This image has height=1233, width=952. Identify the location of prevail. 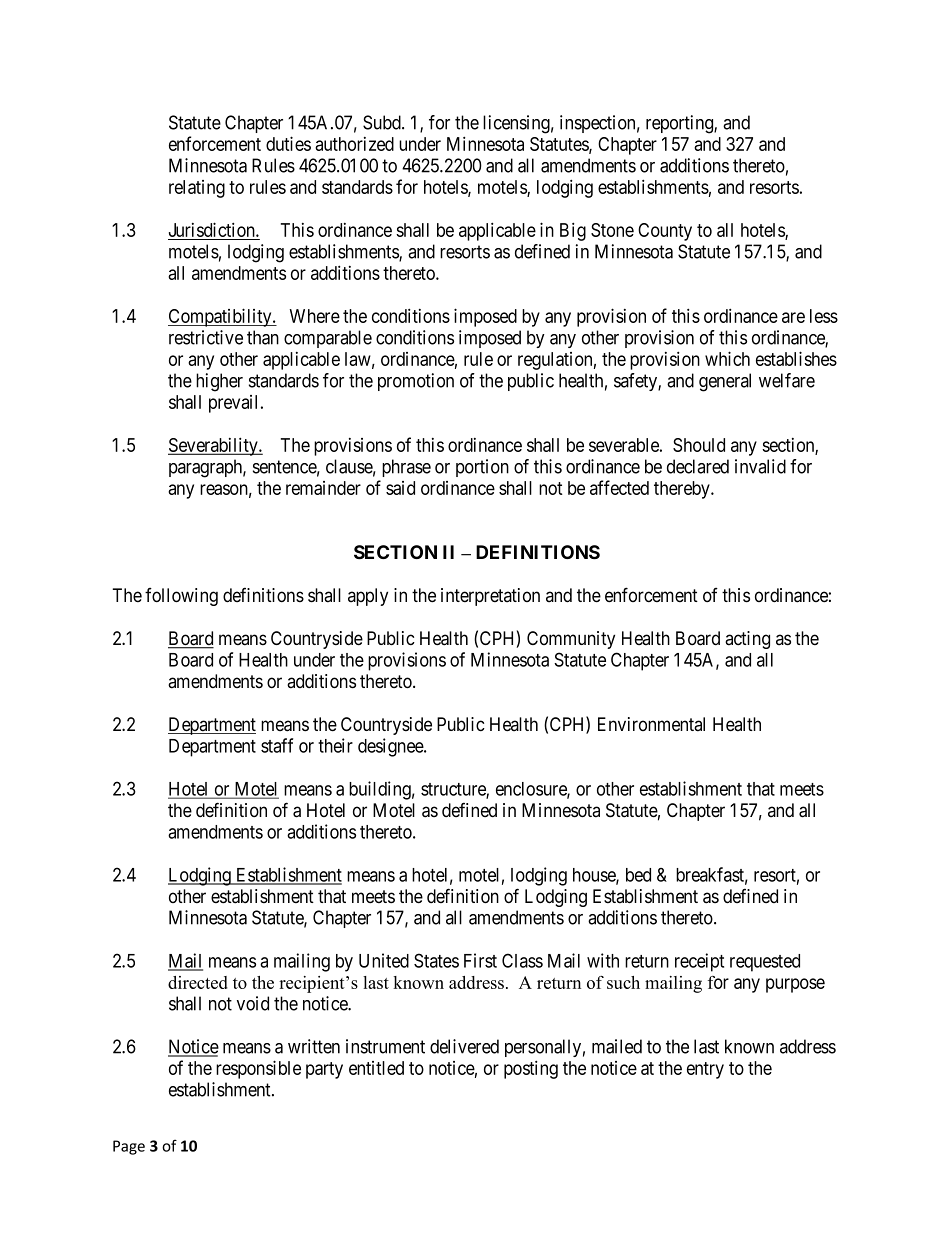
(235, 404).
